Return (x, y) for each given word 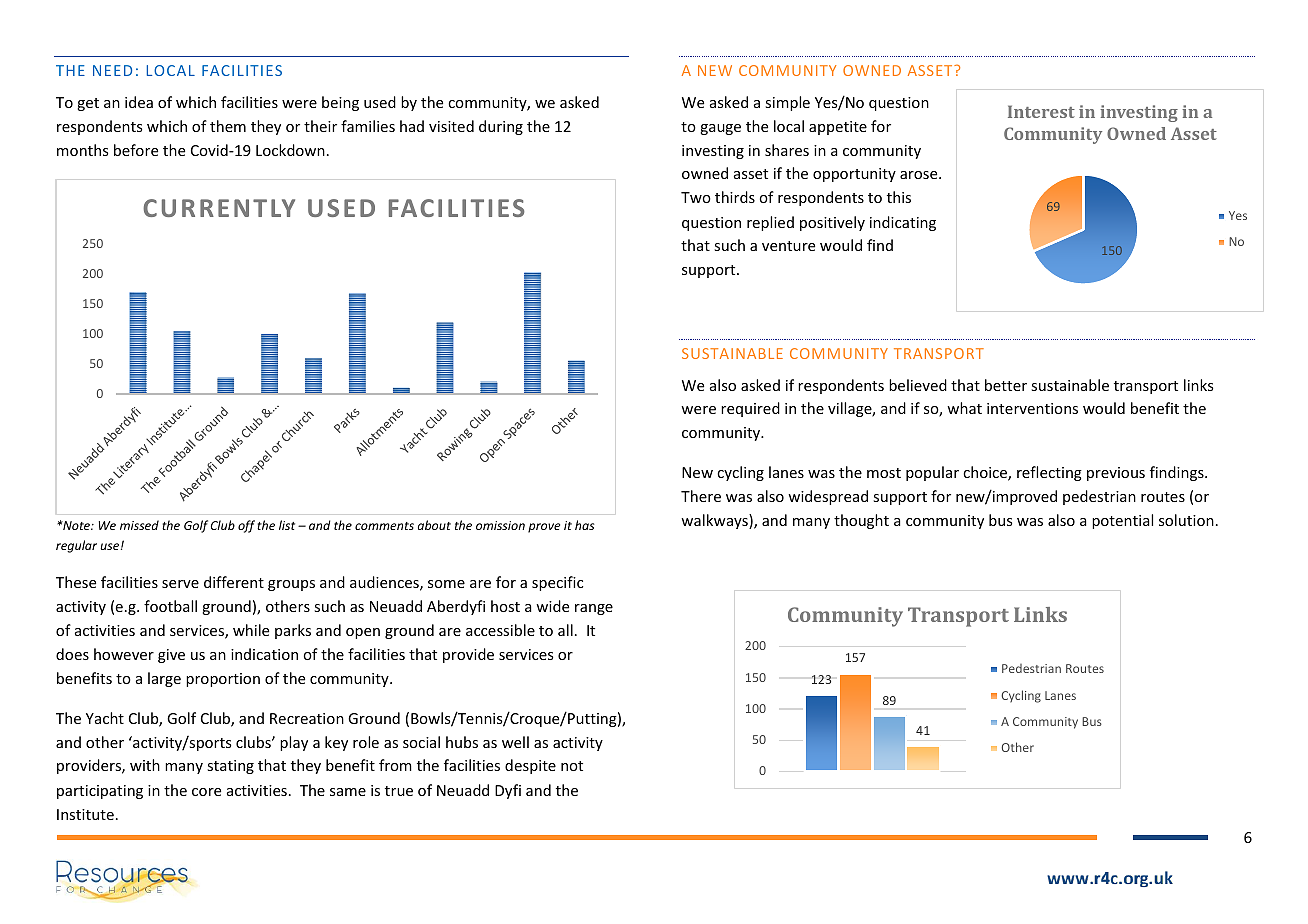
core (206, 792)
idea (139, 102)
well (515, 742)
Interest (1041, 111)
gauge (720, 129)
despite (530, 766)
